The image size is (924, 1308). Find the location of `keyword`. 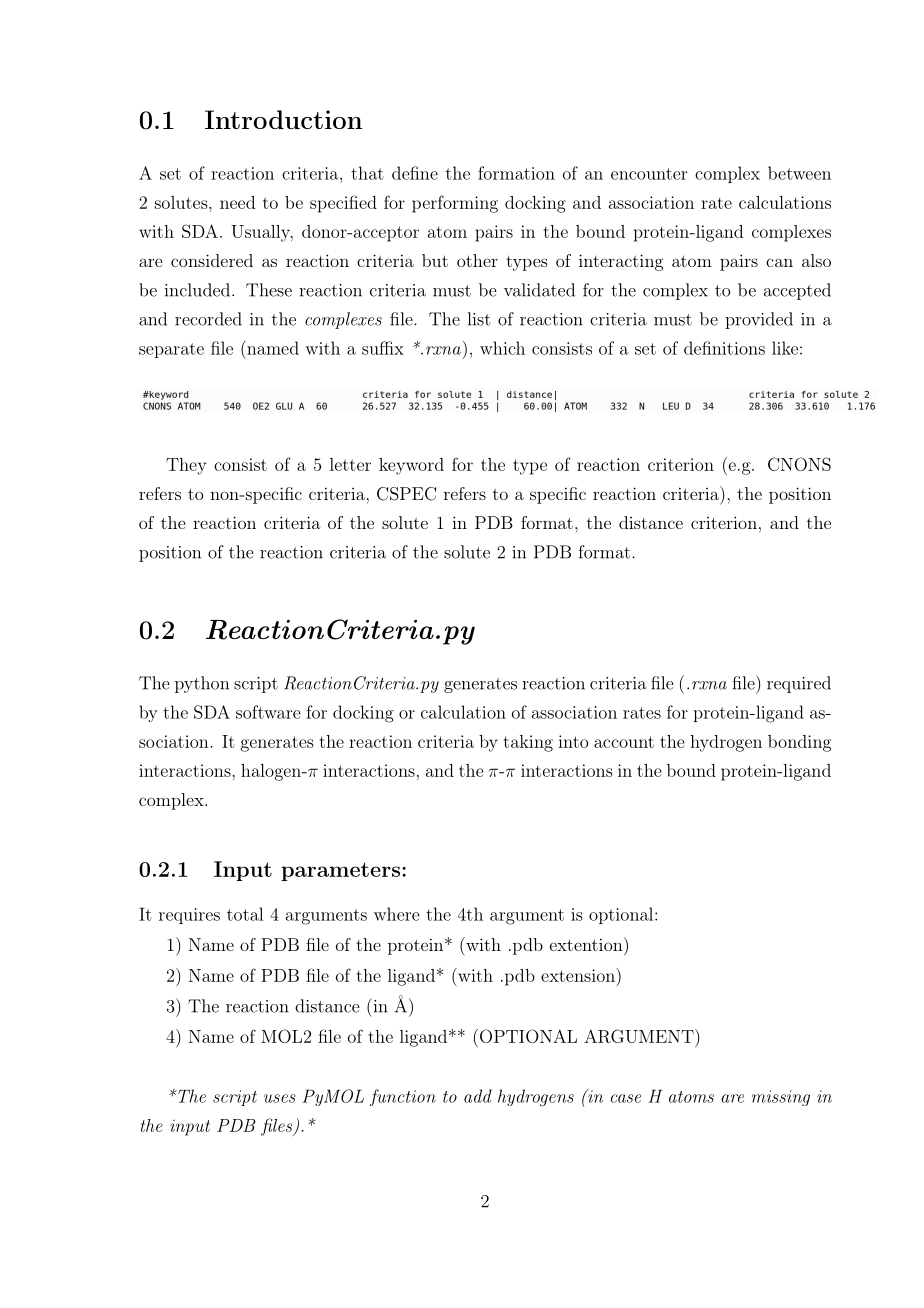

keyword is located at coordinates (411, 466).
